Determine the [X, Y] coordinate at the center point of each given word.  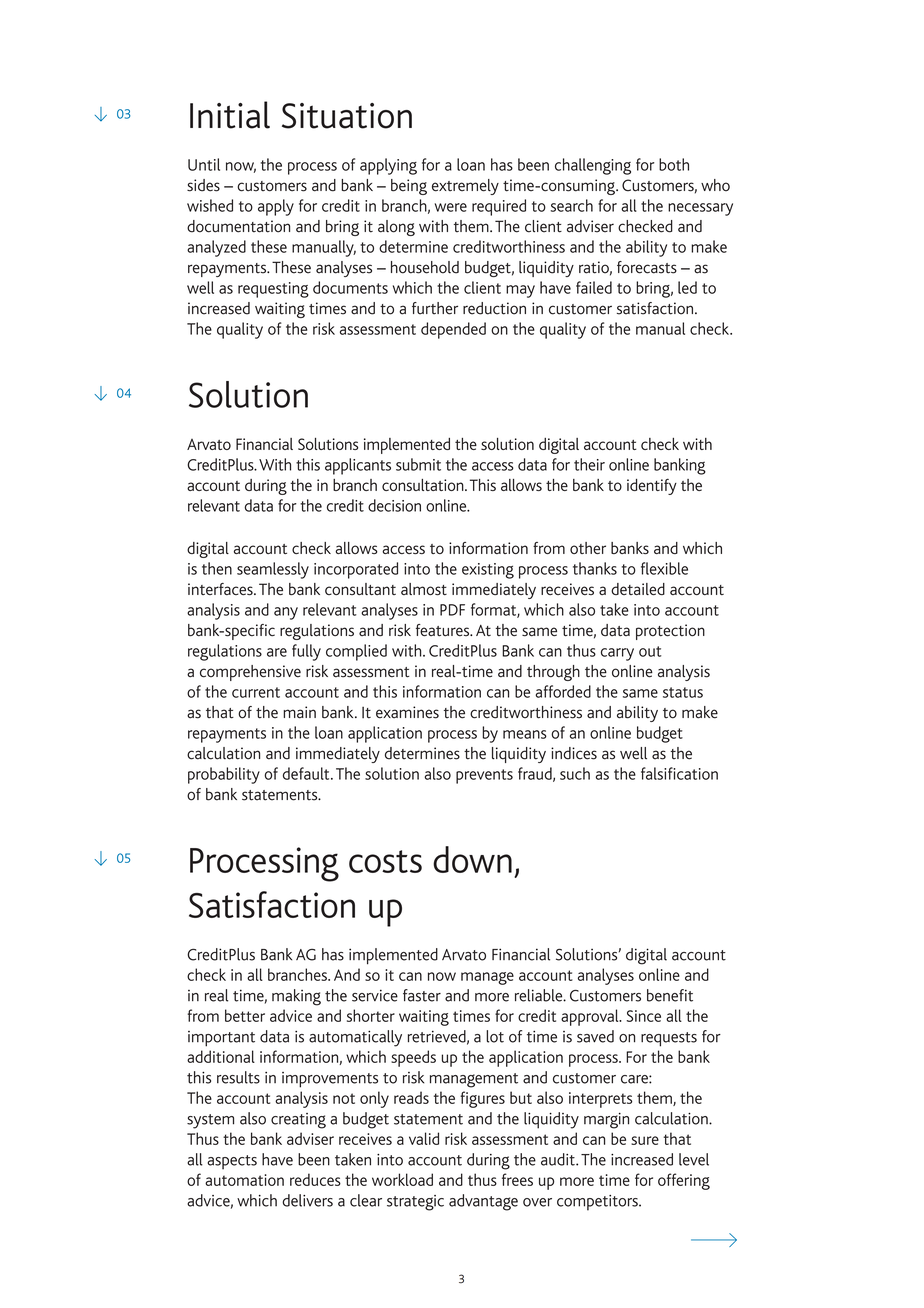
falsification [679, 773]
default [307, 773]
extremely [465, 187]
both [674, 164]
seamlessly [273, 570]
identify [652, 487]
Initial [230, 115]
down [472, 859]
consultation [424, 485]
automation [244, 1180]
